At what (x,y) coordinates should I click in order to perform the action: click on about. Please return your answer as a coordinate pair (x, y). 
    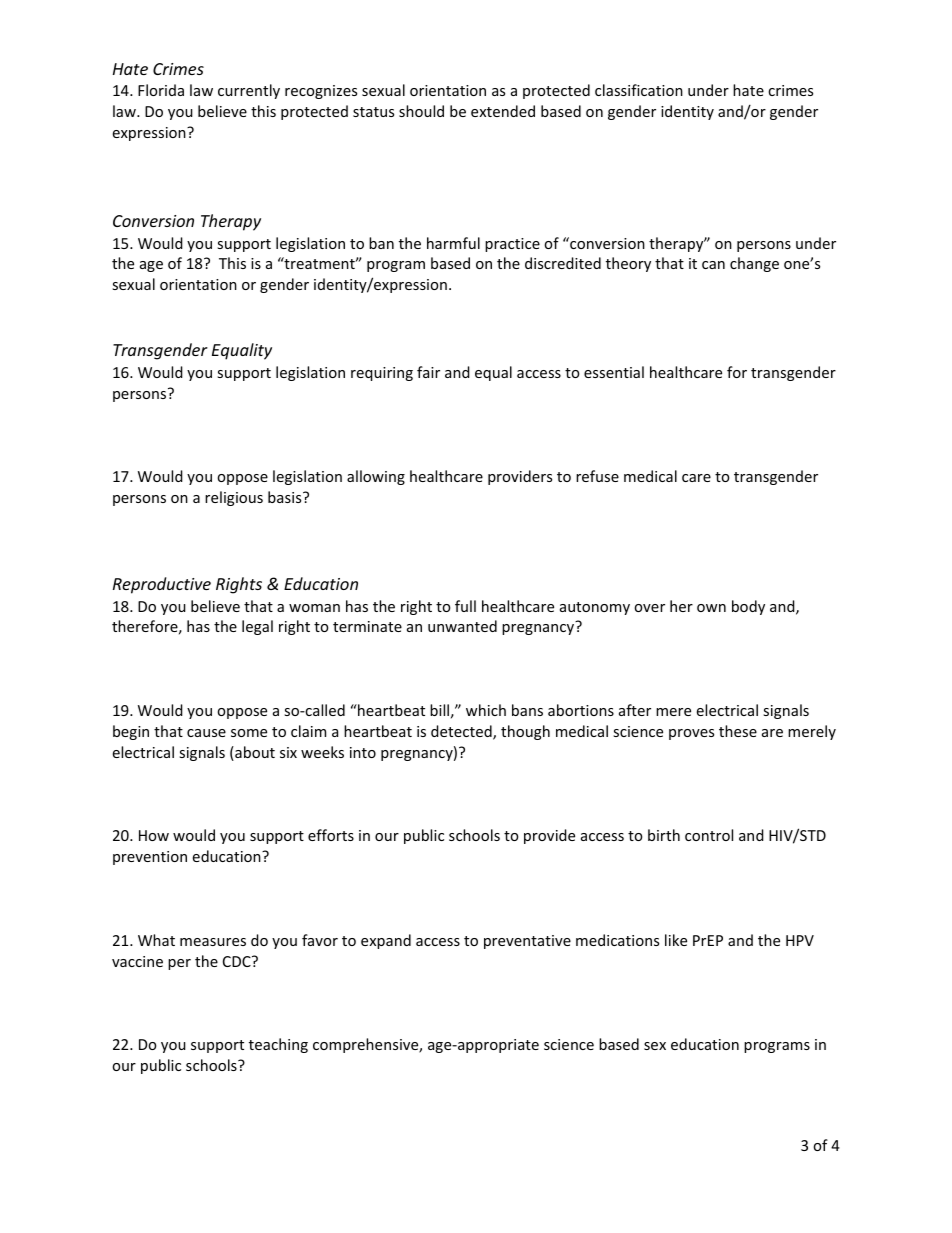
    Looking at the image, I should click on (254, 753).
